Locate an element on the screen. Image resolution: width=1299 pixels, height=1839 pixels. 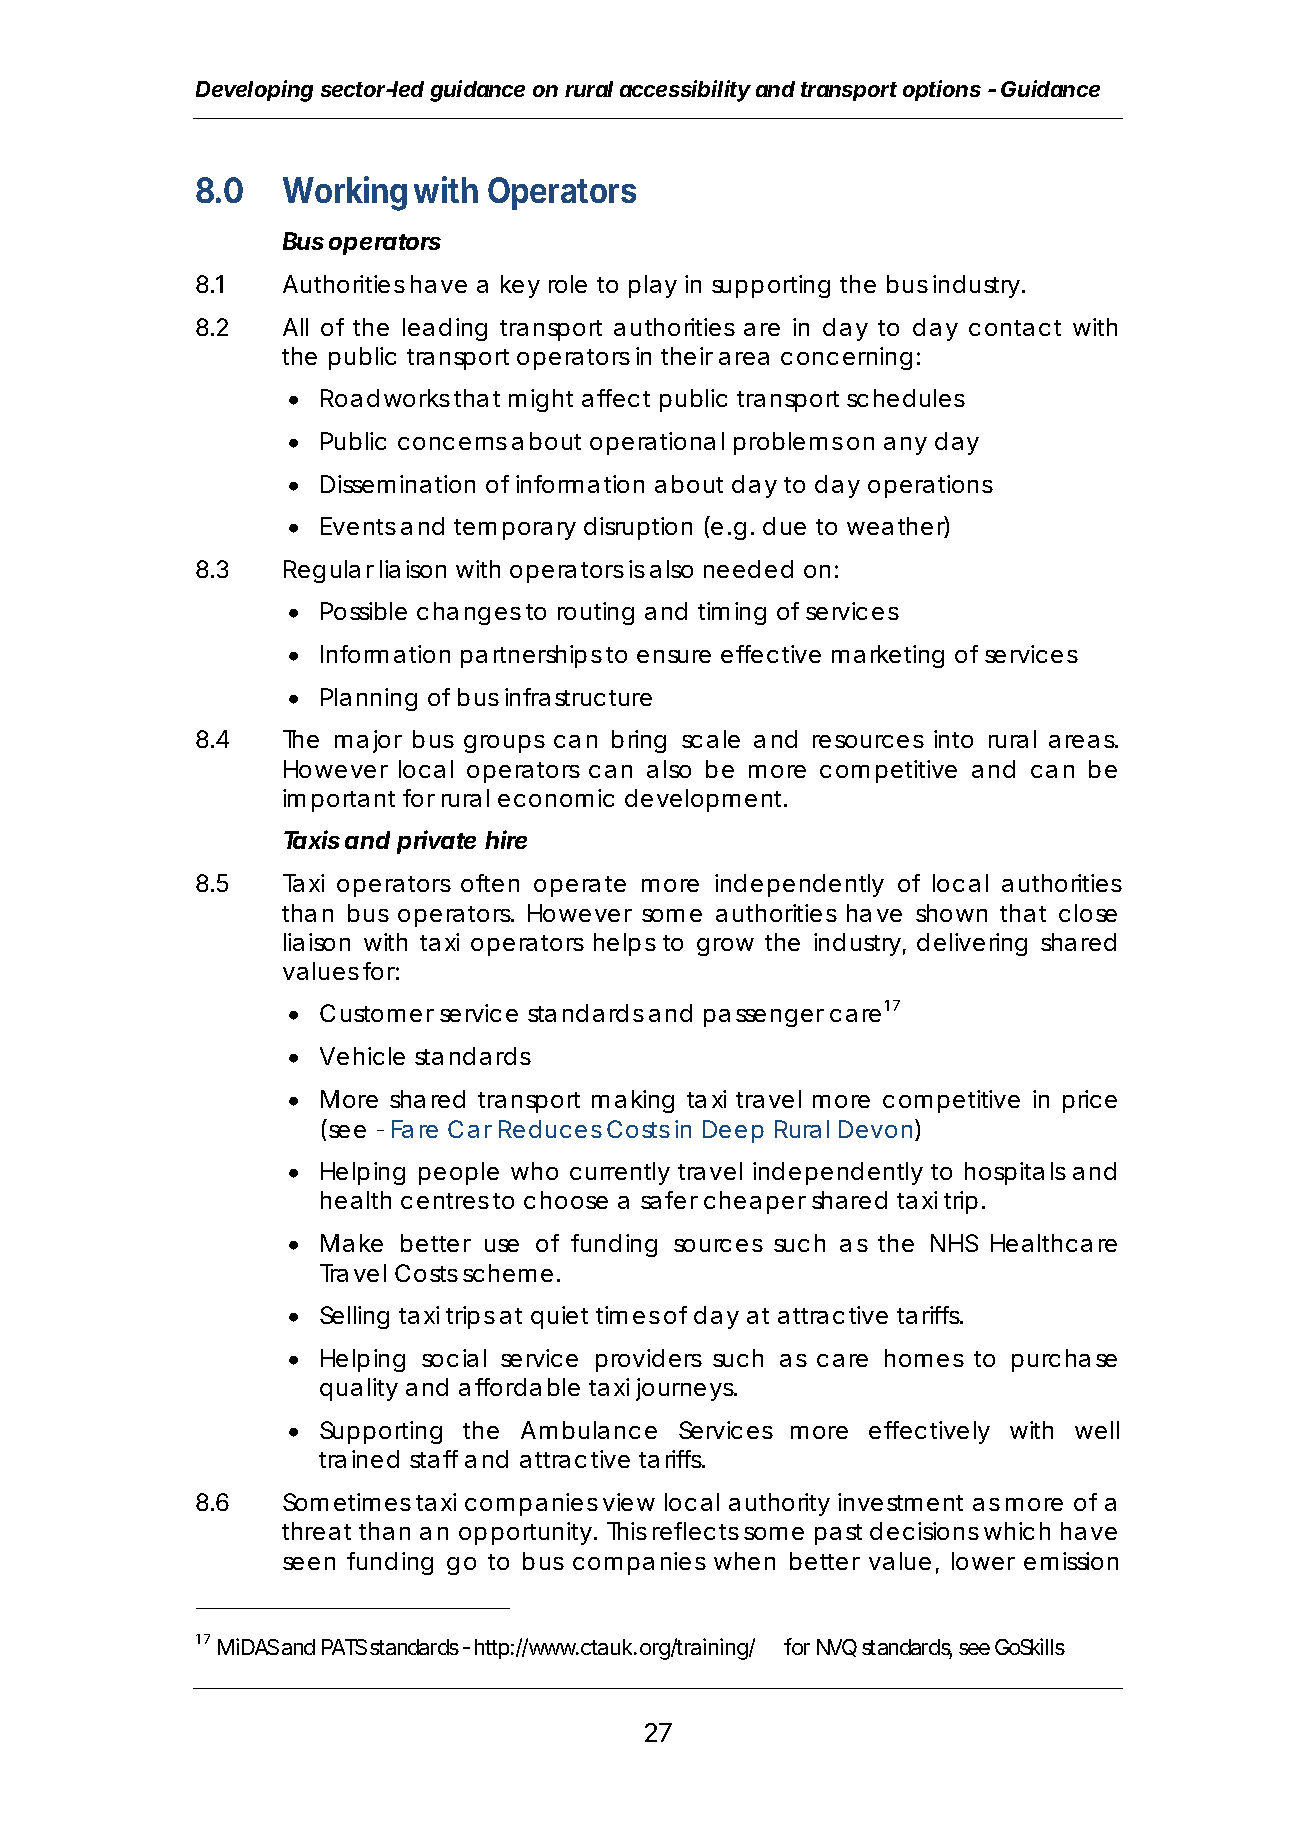
delivering is located at coordinates (972, 944).
